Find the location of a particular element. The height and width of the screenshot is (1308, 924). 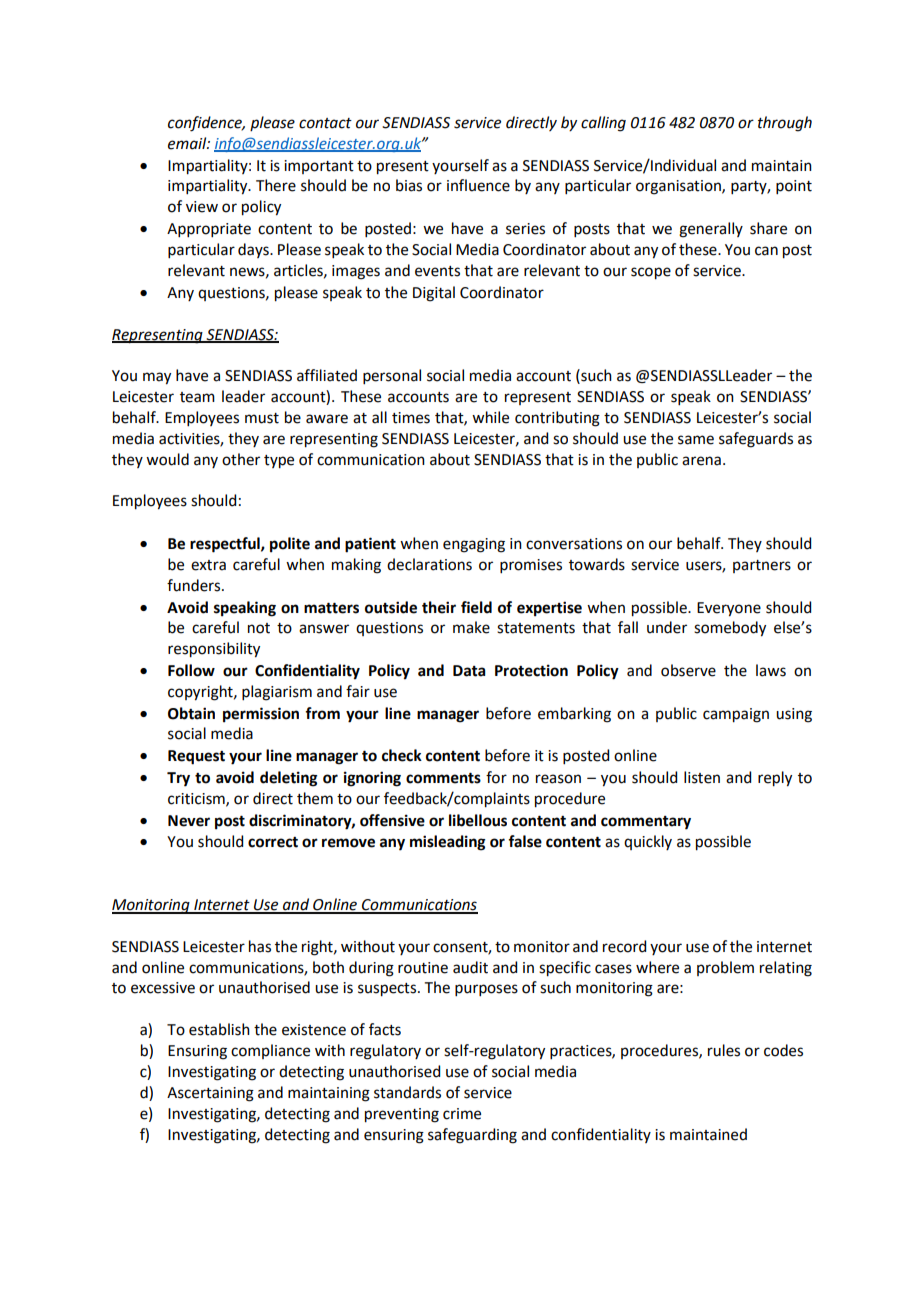

quickly is located at coordinates (648, 842).
